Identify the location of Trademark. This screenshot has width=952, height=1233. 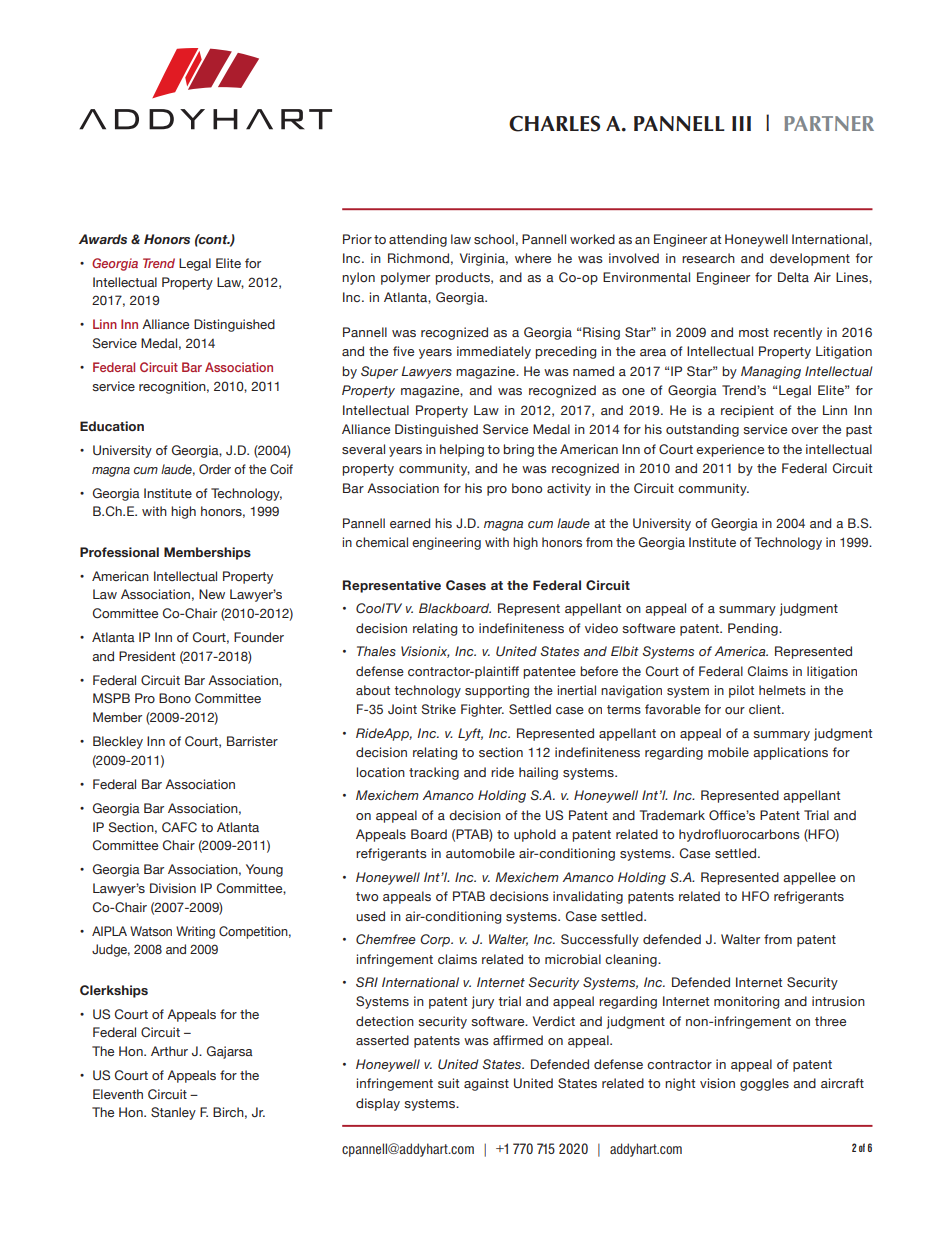
(672, 815).
